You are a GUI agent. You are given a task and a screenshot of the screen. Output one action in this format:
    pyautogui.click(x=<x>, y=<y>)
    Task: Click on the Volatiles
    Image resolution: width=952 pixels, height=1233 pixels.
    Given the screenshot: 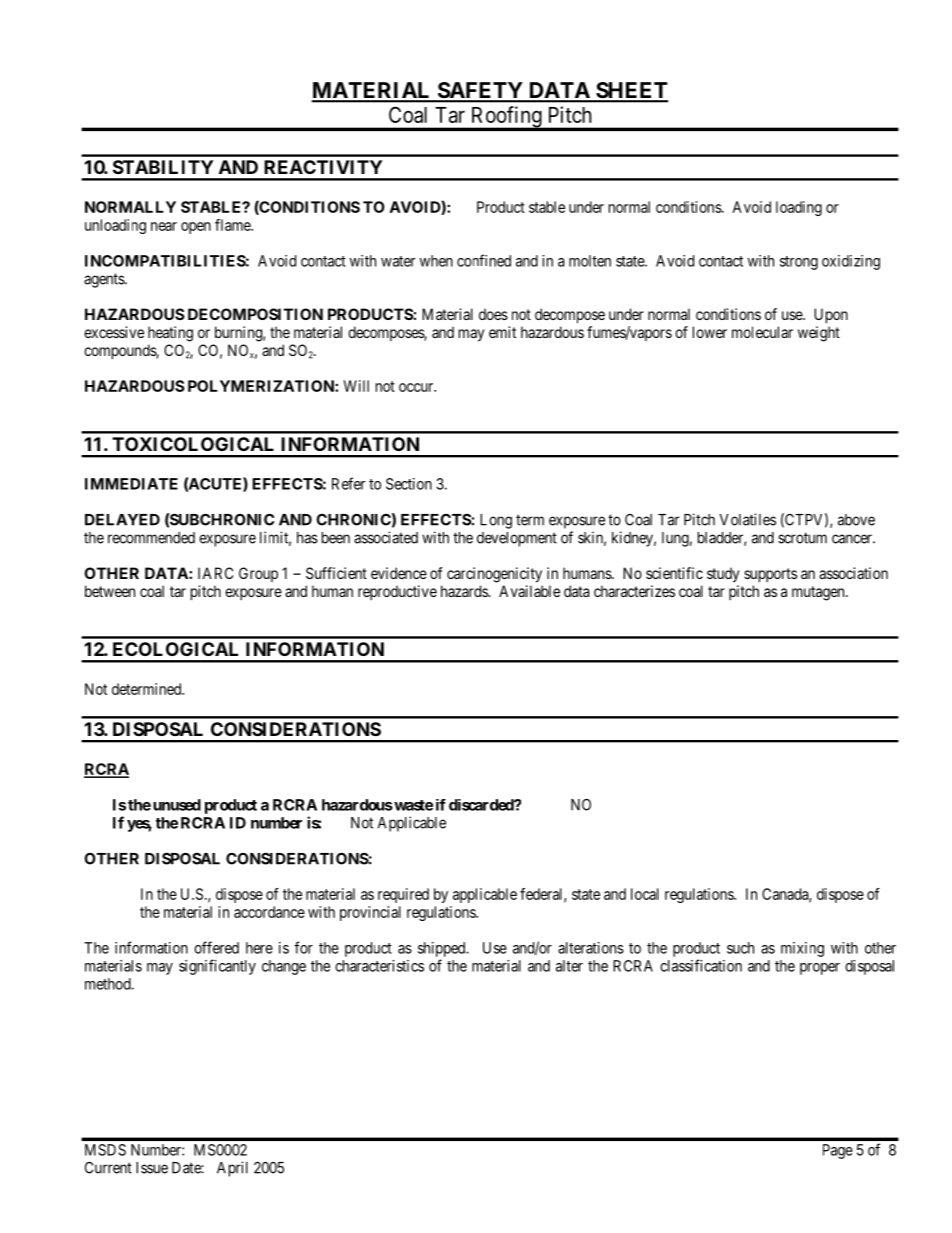 What is the action you would take?
    pyautogui.click(x=747, y=519)
